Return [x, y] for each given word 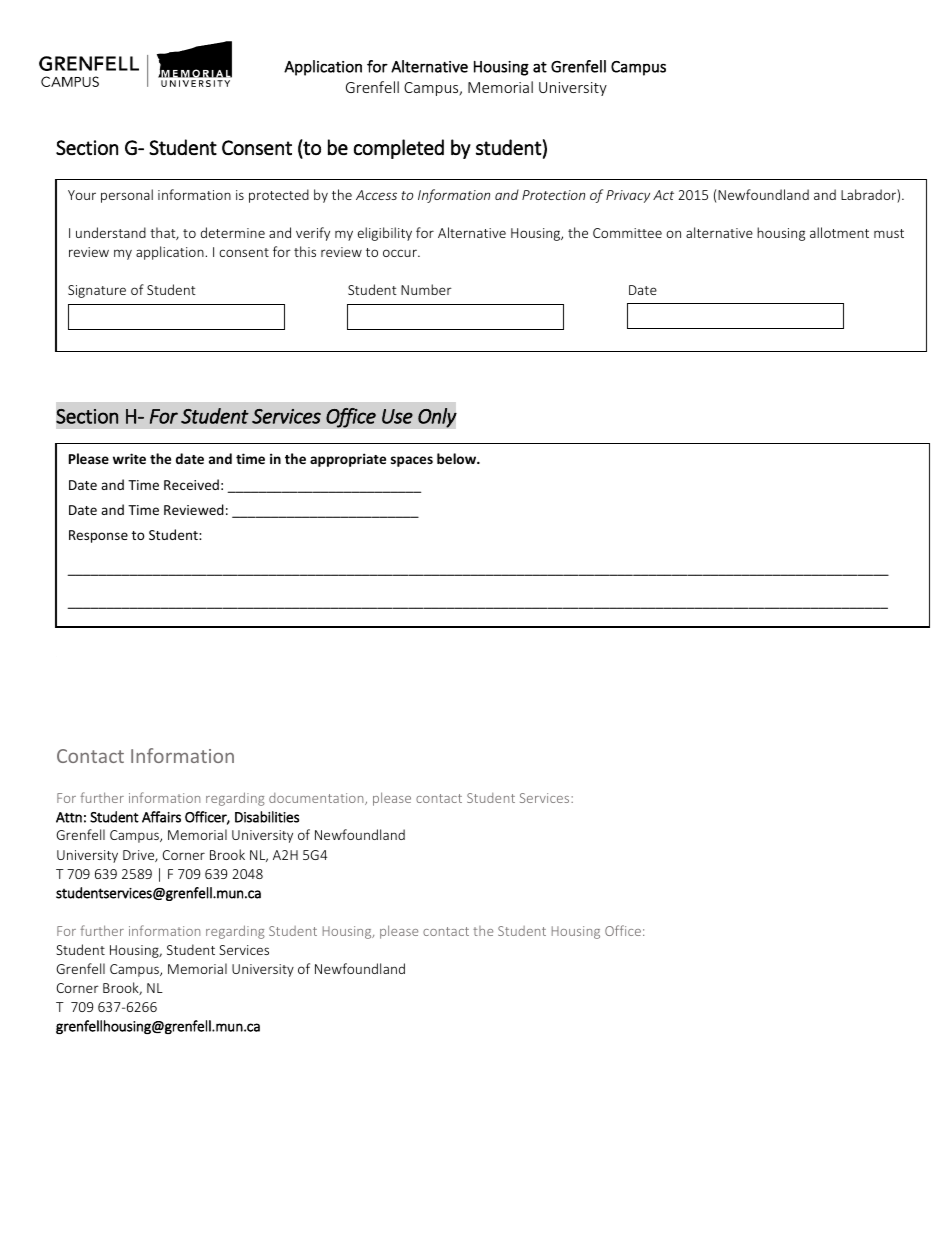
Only [437, 418]
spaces [412, 461]
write [129, 458]
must [889, 233]
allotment [839, 232]
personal [127, 196]
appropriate [348, 460]
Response [98, 536]
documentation [317, 799]
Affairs [161, 817]
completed [399, 149]
